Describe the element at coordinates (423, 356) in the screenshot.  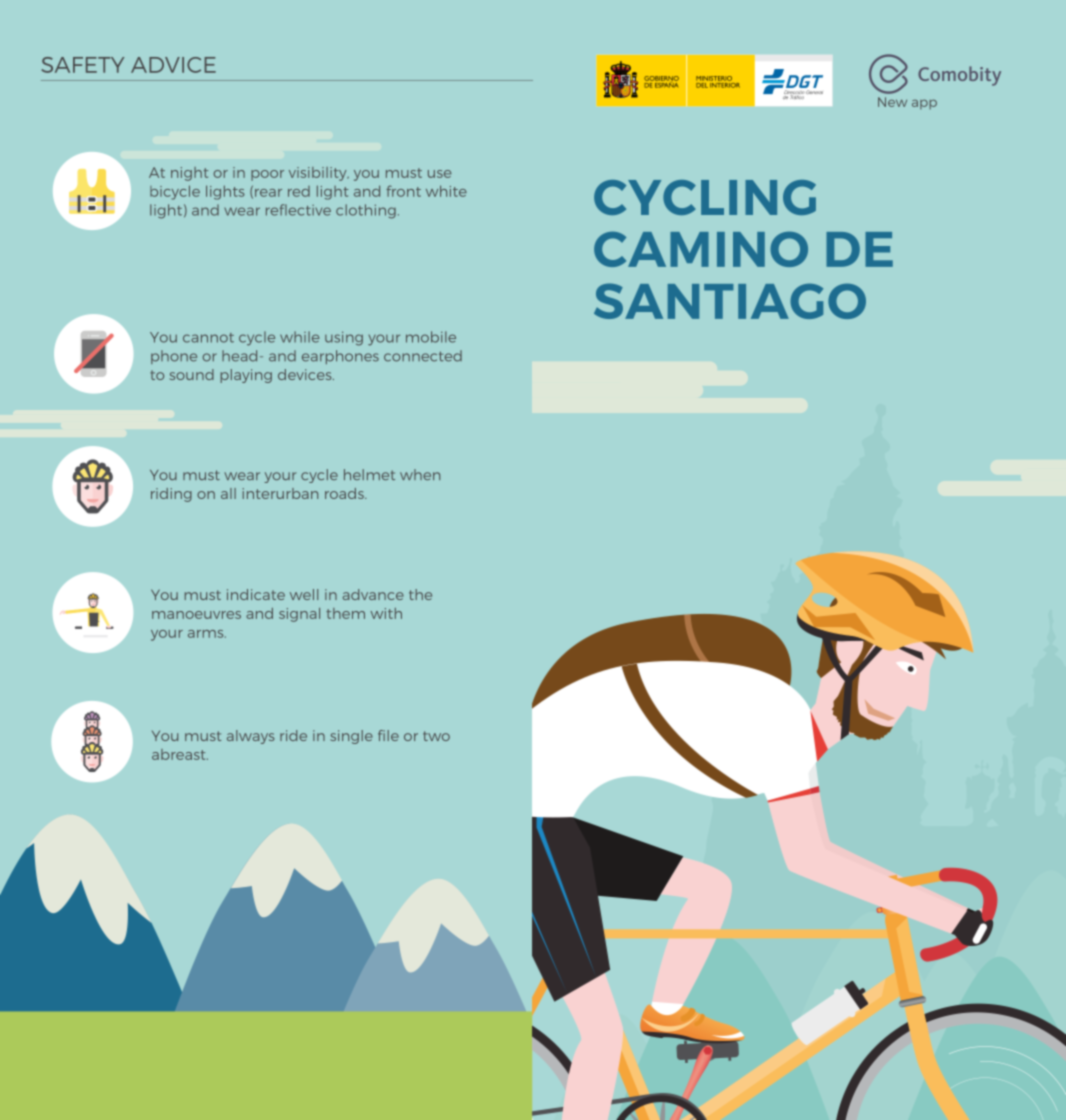
I see `connected` at that location.
